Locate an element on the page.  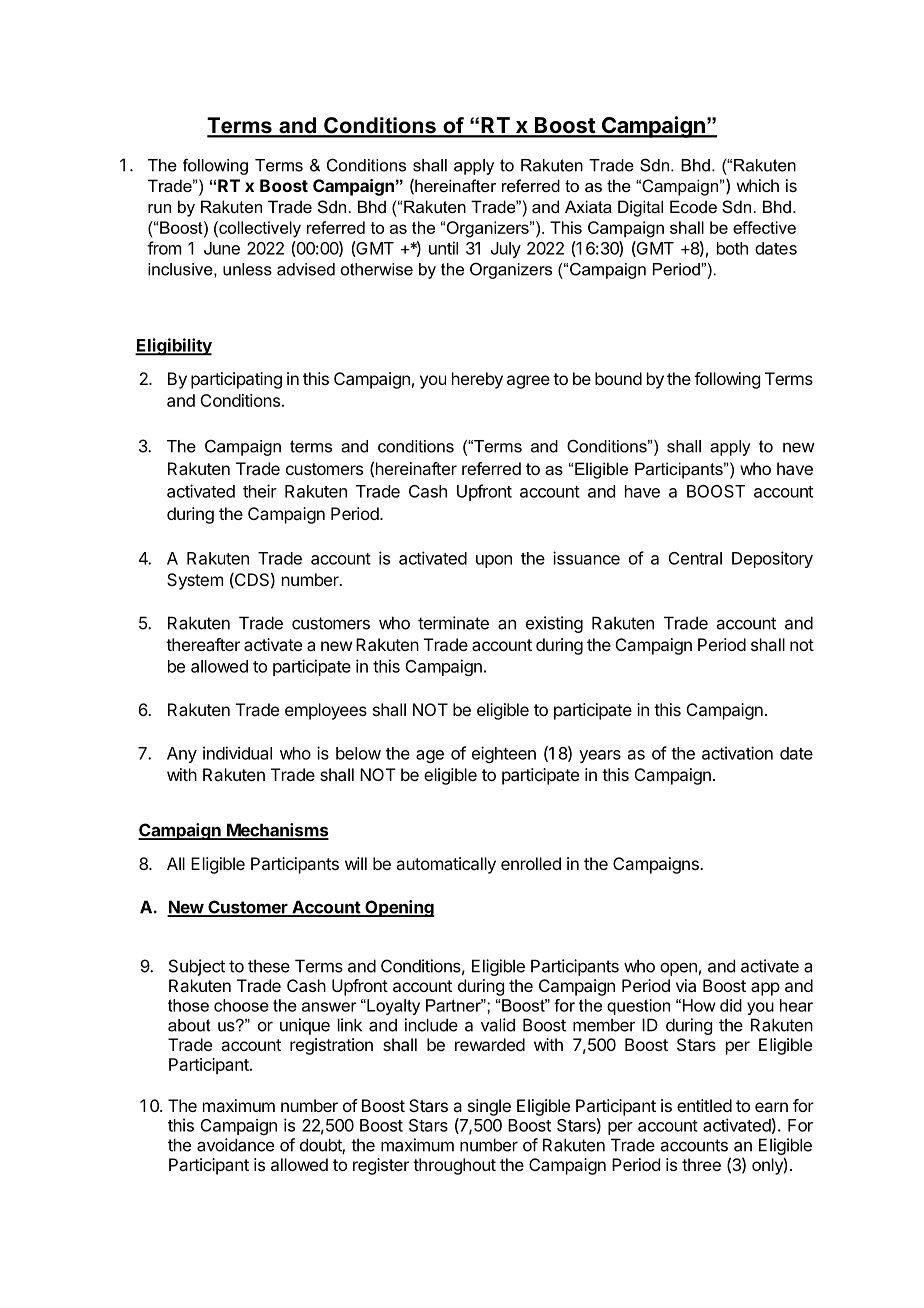
activation is located at coordinates (737, 753).
